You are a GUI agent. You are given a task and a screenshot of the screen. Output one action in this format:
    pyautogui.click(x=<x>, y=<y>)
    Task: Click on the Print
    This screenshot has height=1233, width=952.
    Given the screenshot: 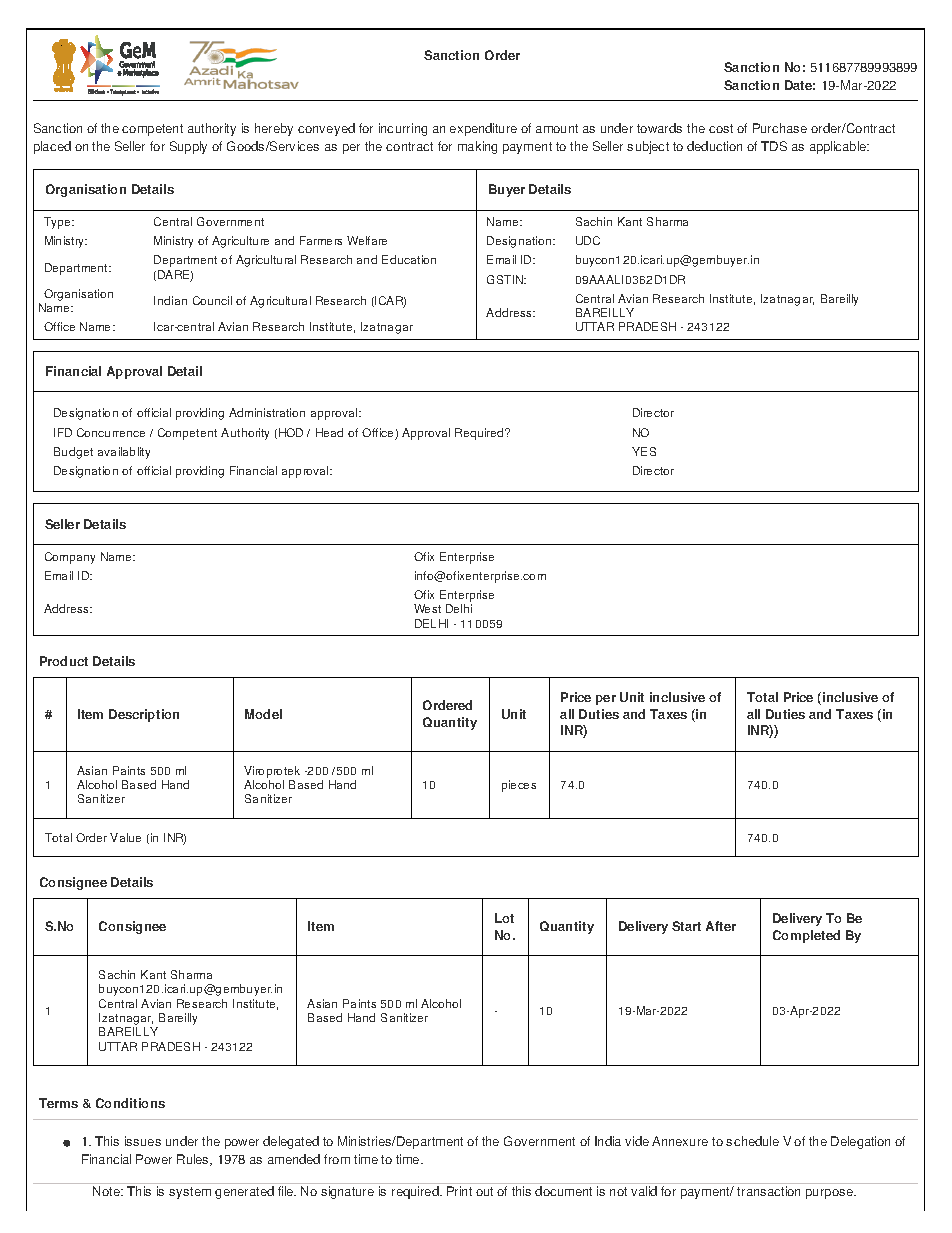 What is the action you would take?
    pyautogui.click(x=459, y=1191)
